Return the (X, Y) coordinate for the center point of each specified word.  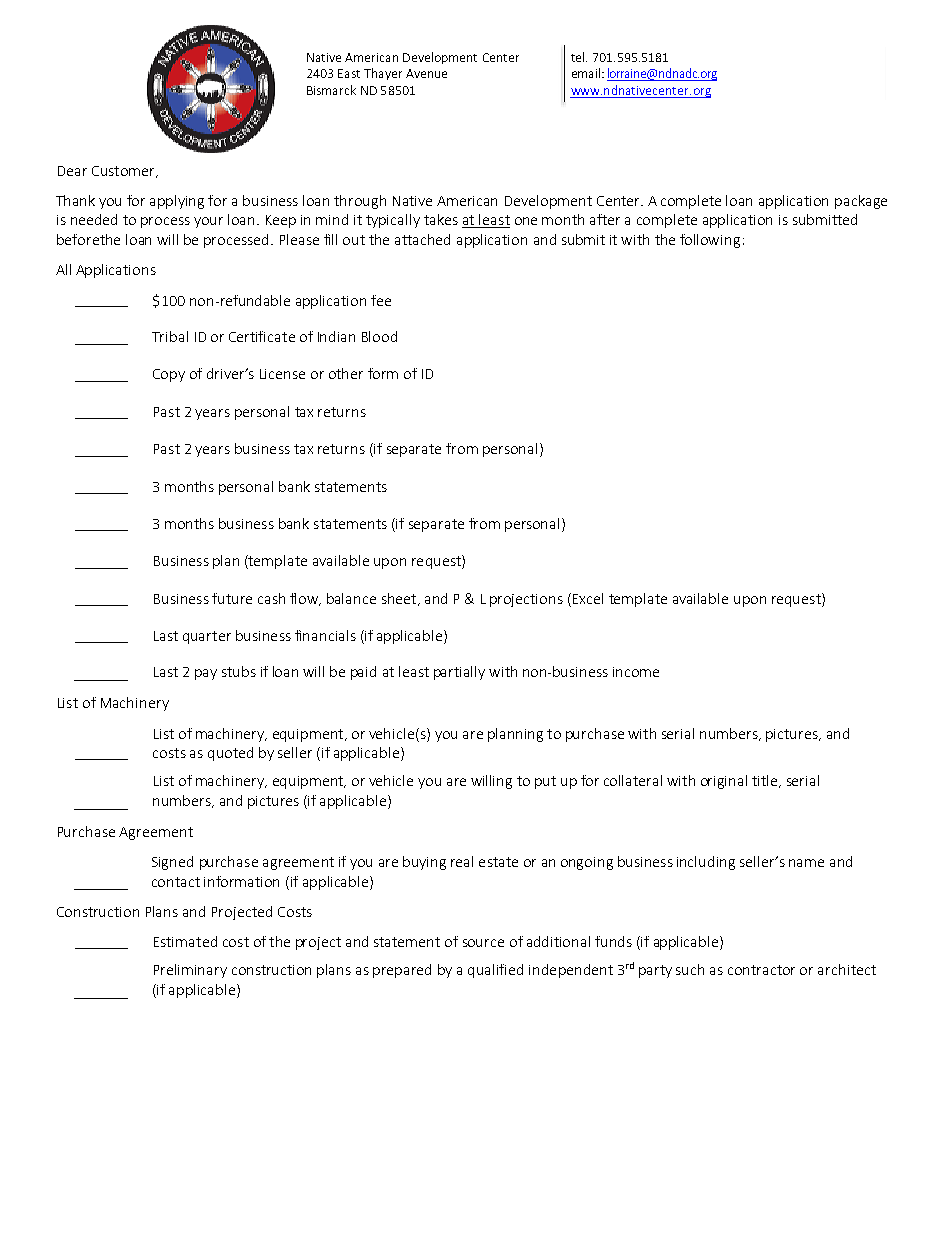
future (232, 598)
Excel (588, 598)
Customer (124, 172)
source (483, 943)
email (587, 73)
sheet (400, 599)
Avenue (426, 73)
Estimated (185, 941)
